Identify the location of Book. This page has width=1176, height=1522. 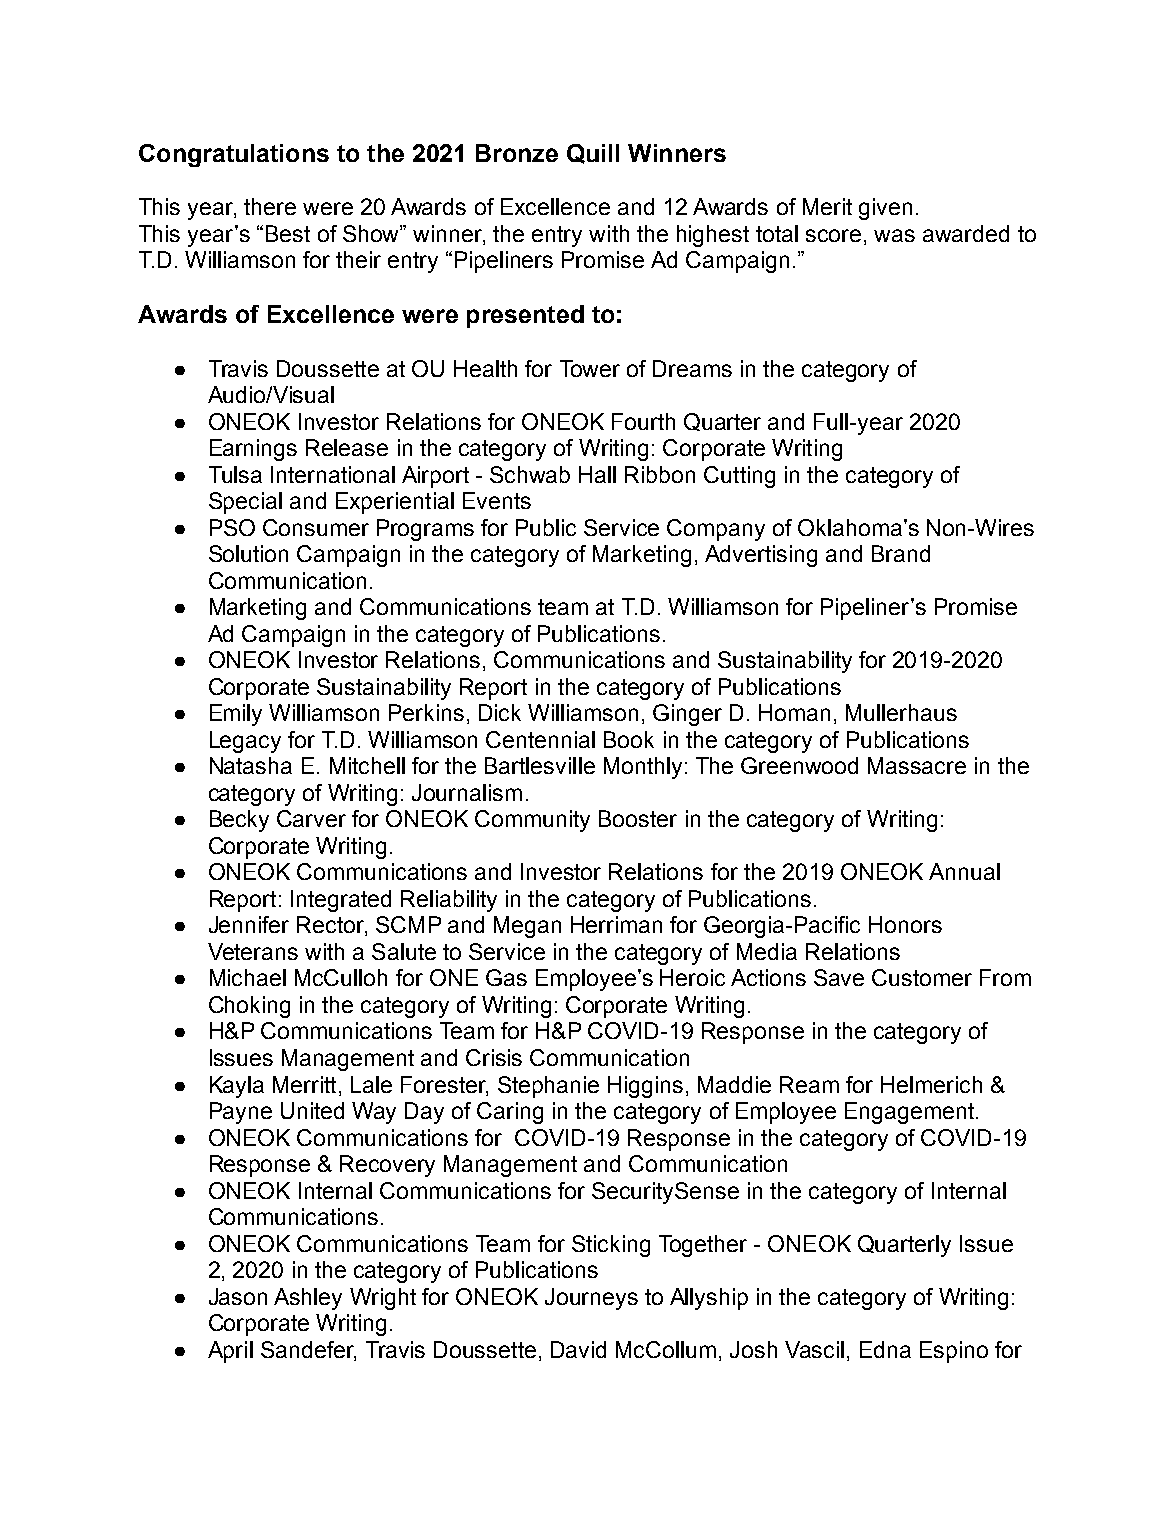
(629, 739).
